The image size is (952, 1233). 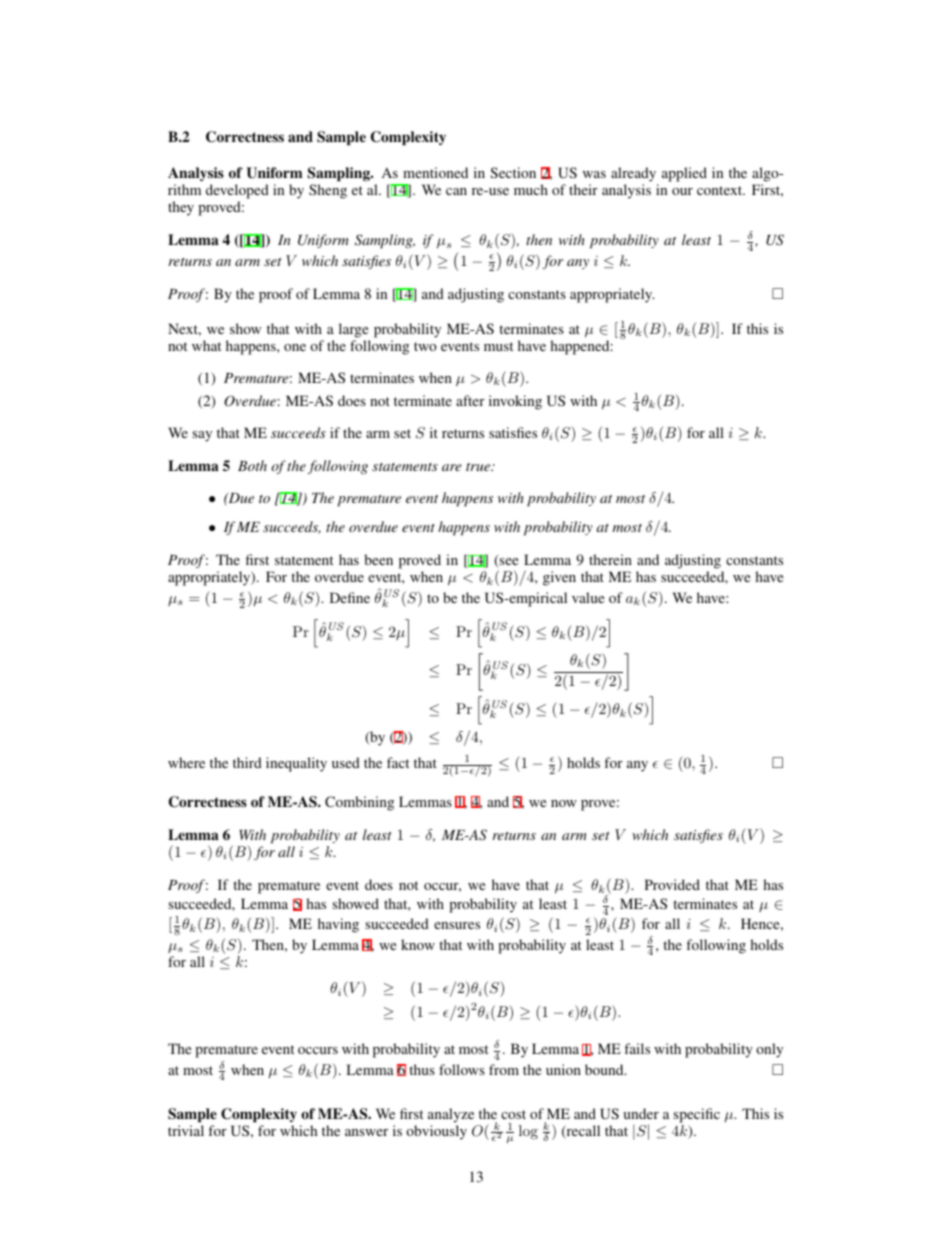 What do you see at coordinates (610, 559) in the screenshot?
I see `therein` at bounding box center [610, 559].
